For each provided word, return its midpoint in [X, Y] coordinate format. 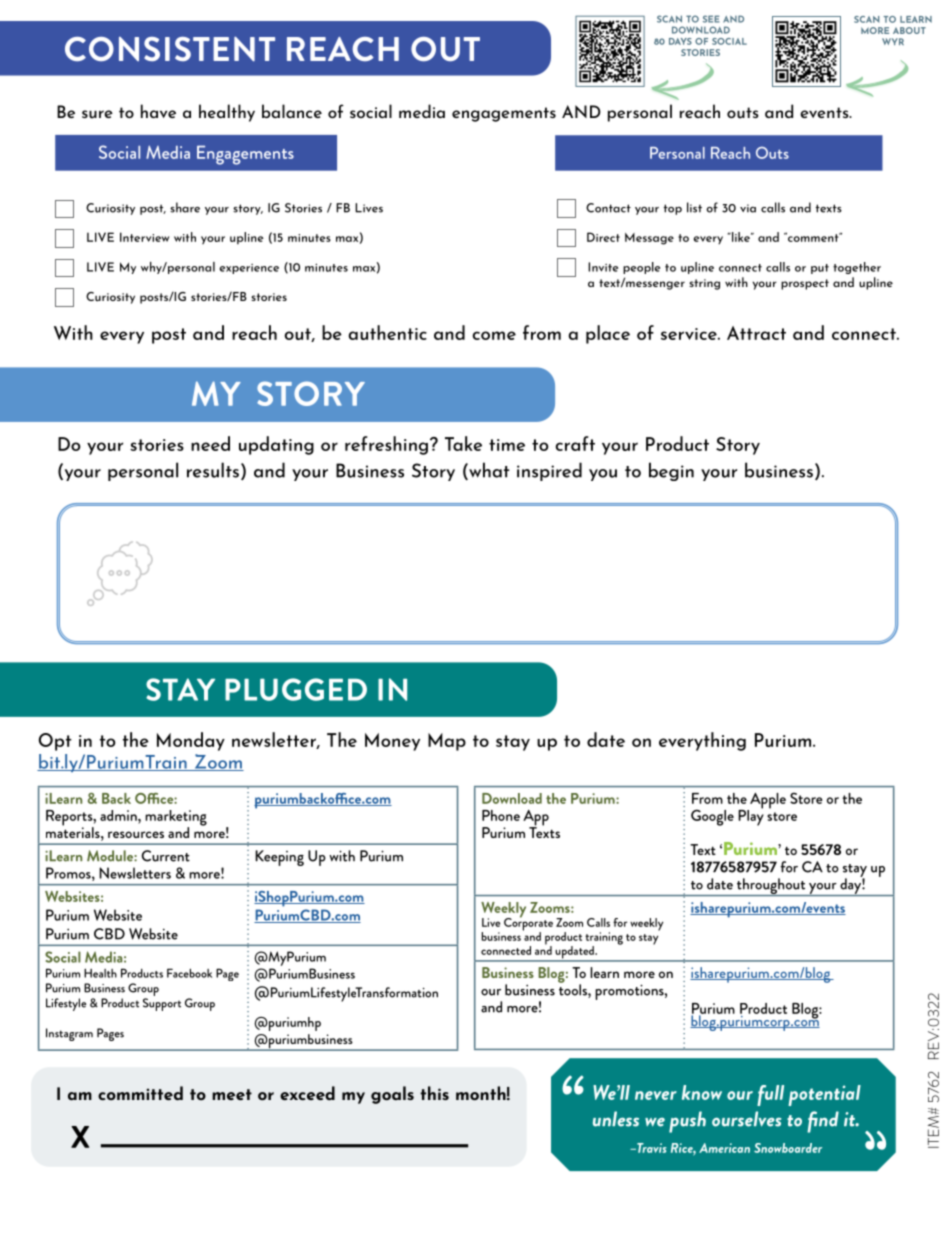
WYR [893, 41]
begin [671, 471]
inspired [549, 471]
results [213, 470]
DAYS [680, 41]
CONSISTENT [170, 49]
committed [140, 1093]
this [434, 1093]
